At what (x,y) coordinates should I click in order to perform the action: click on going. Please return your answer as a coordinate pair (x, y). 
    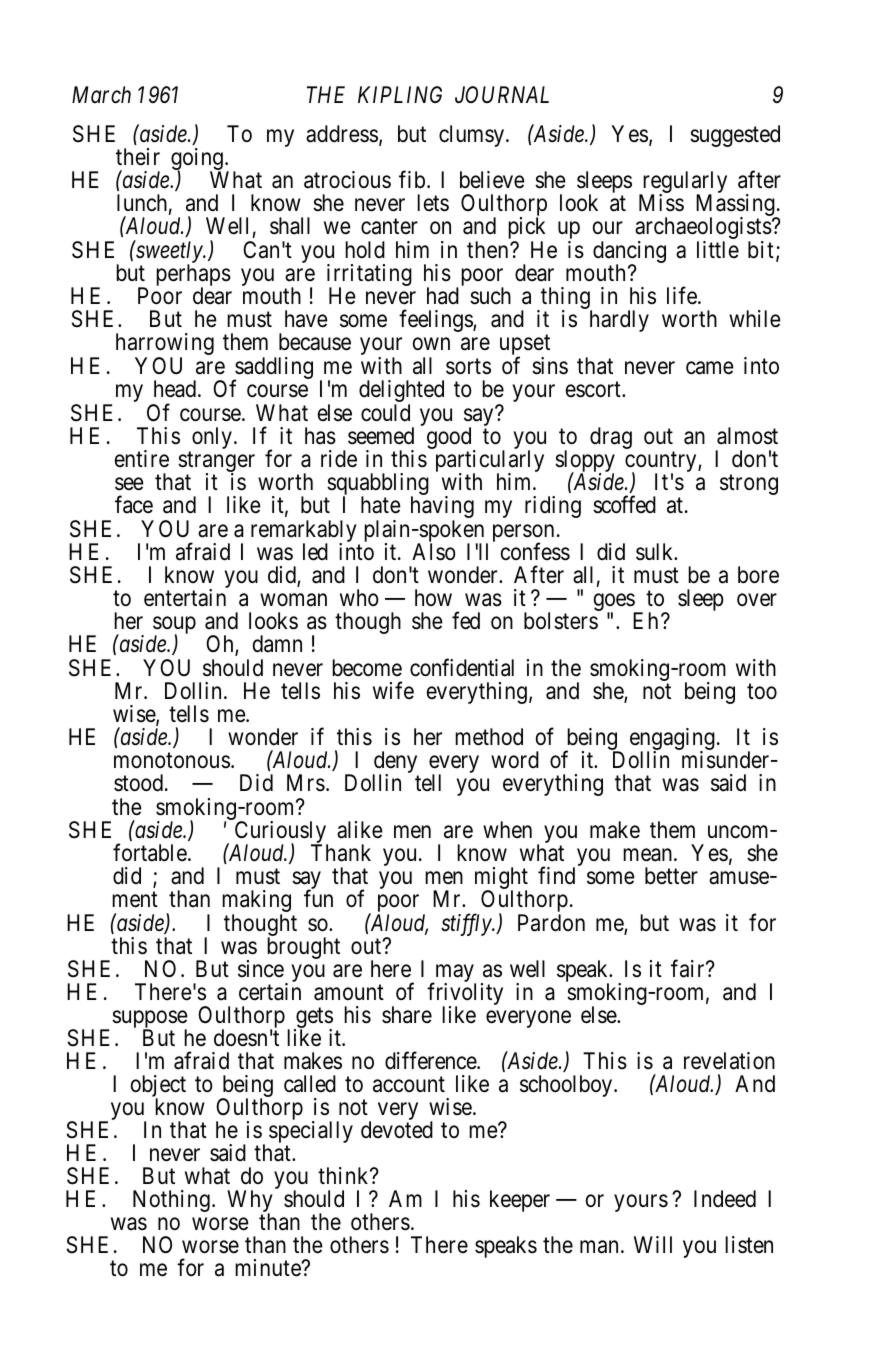
    Looking at the image, I should click on (197, 160).
